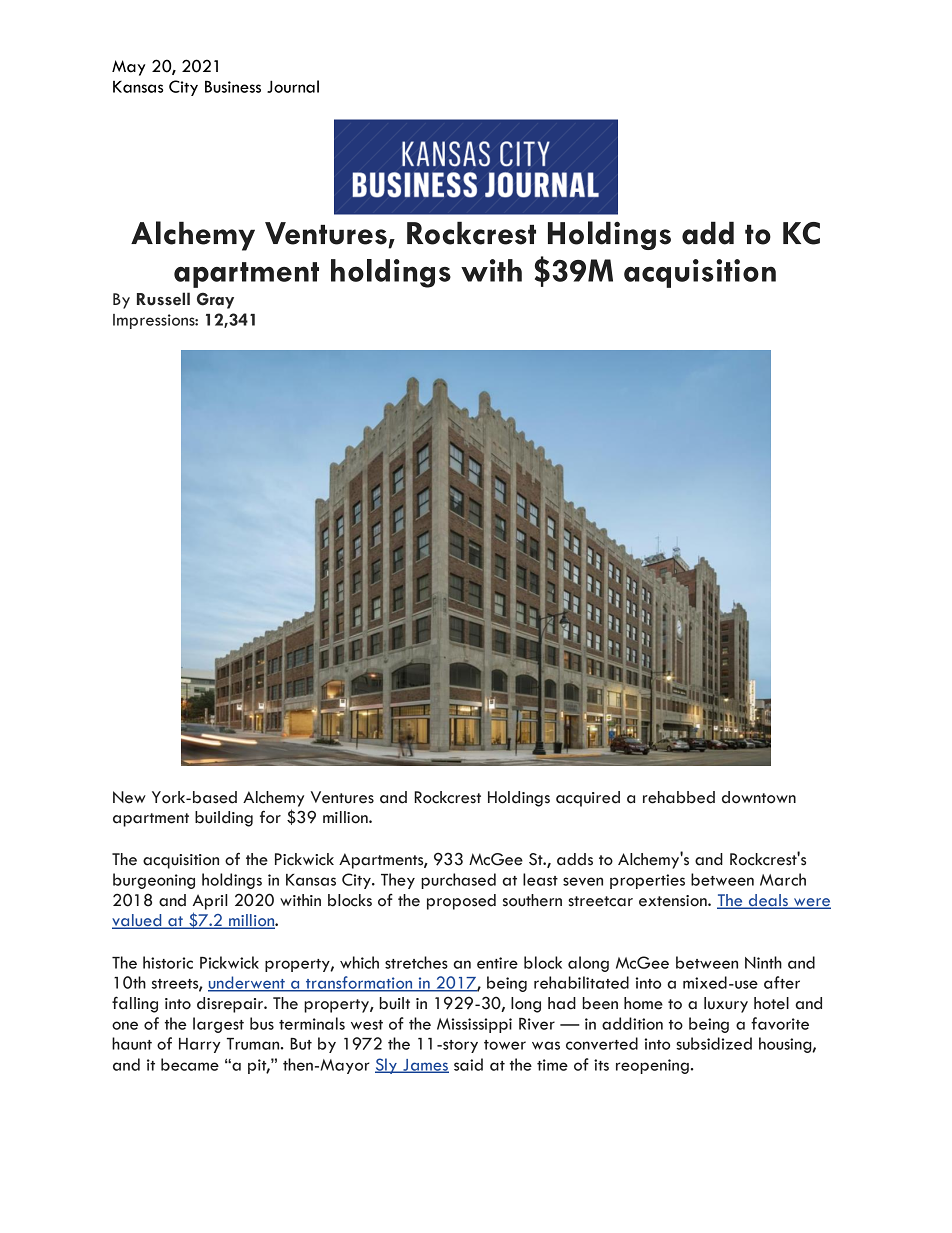  Describe the element at coordinates (199, 1045) in the document. I see `Harry` at that location.
